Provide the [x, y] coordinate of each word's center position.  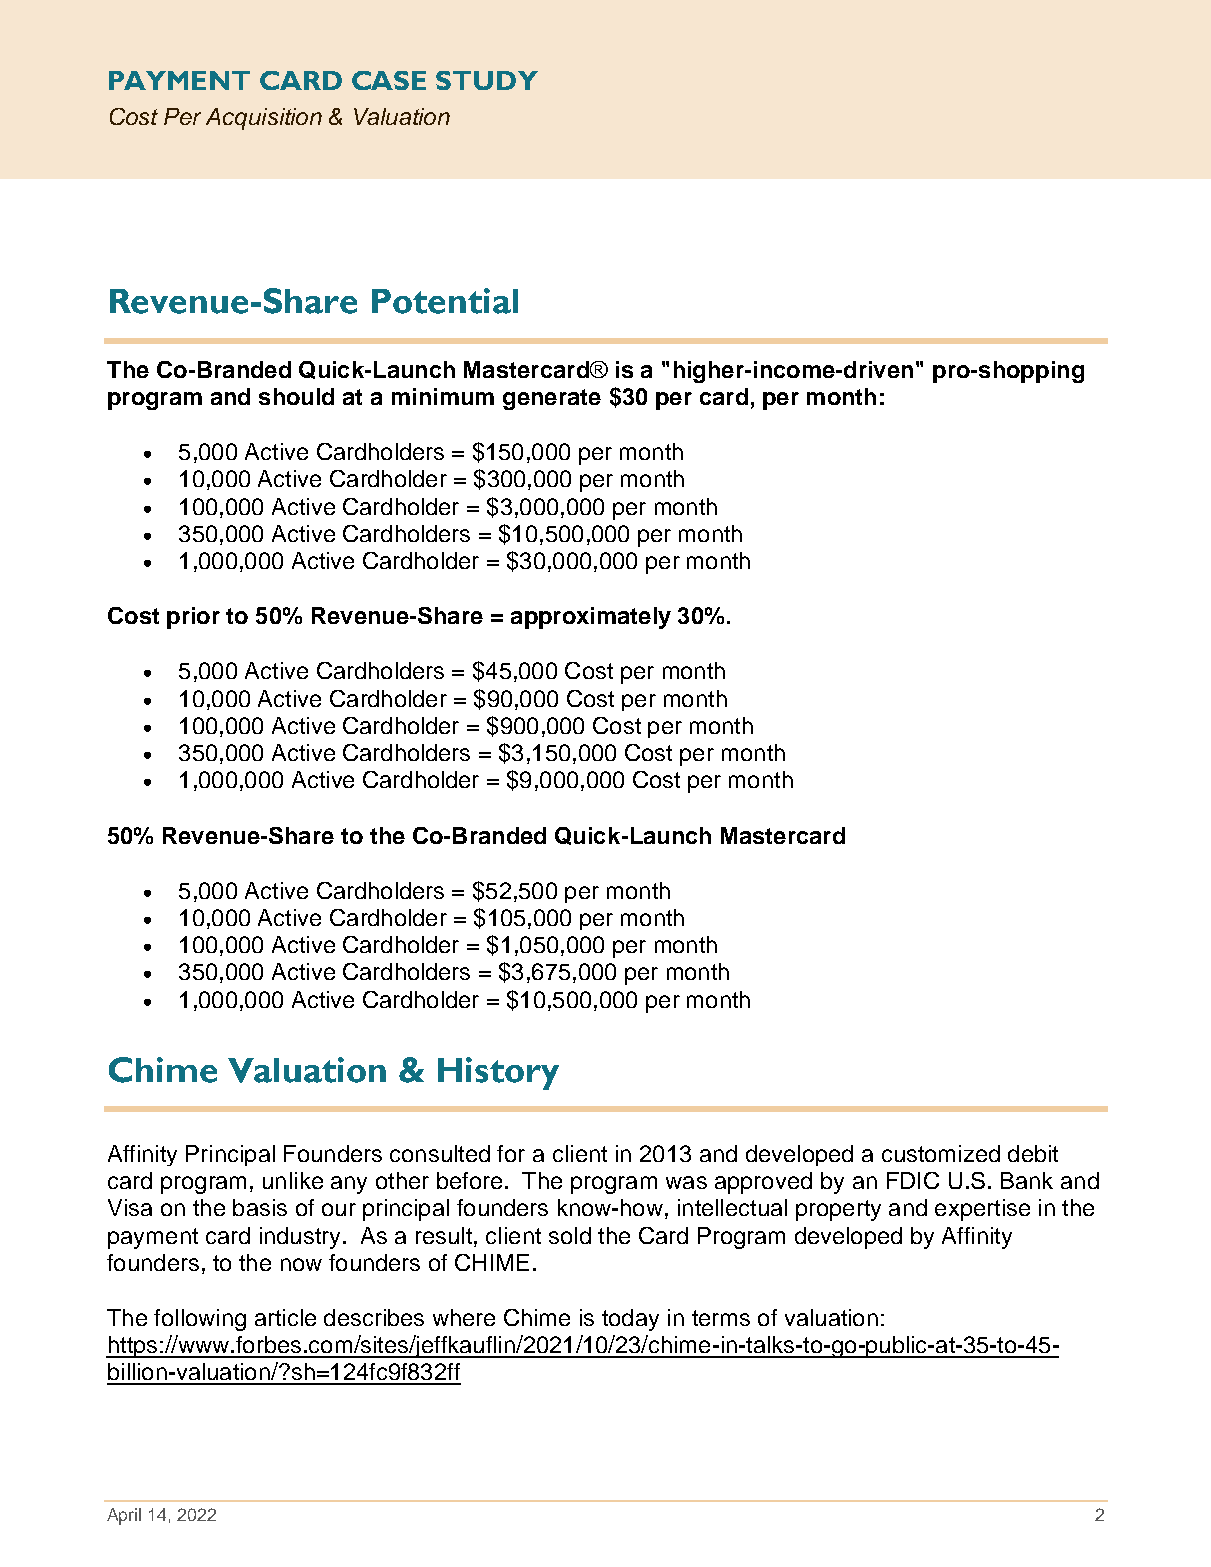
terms [721, 1318]
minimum [443, 396]
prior [193, 618]
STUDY [487, 80]
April [124, 1516]
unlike [293, 1180]
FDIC [913, 1180]
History [498, 1073]
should [296, 396]
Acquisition [264, 119]
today [630, 1320]
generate [552, 399]
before [469, 1180]
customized [941, 1153]
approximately [591, 618]
